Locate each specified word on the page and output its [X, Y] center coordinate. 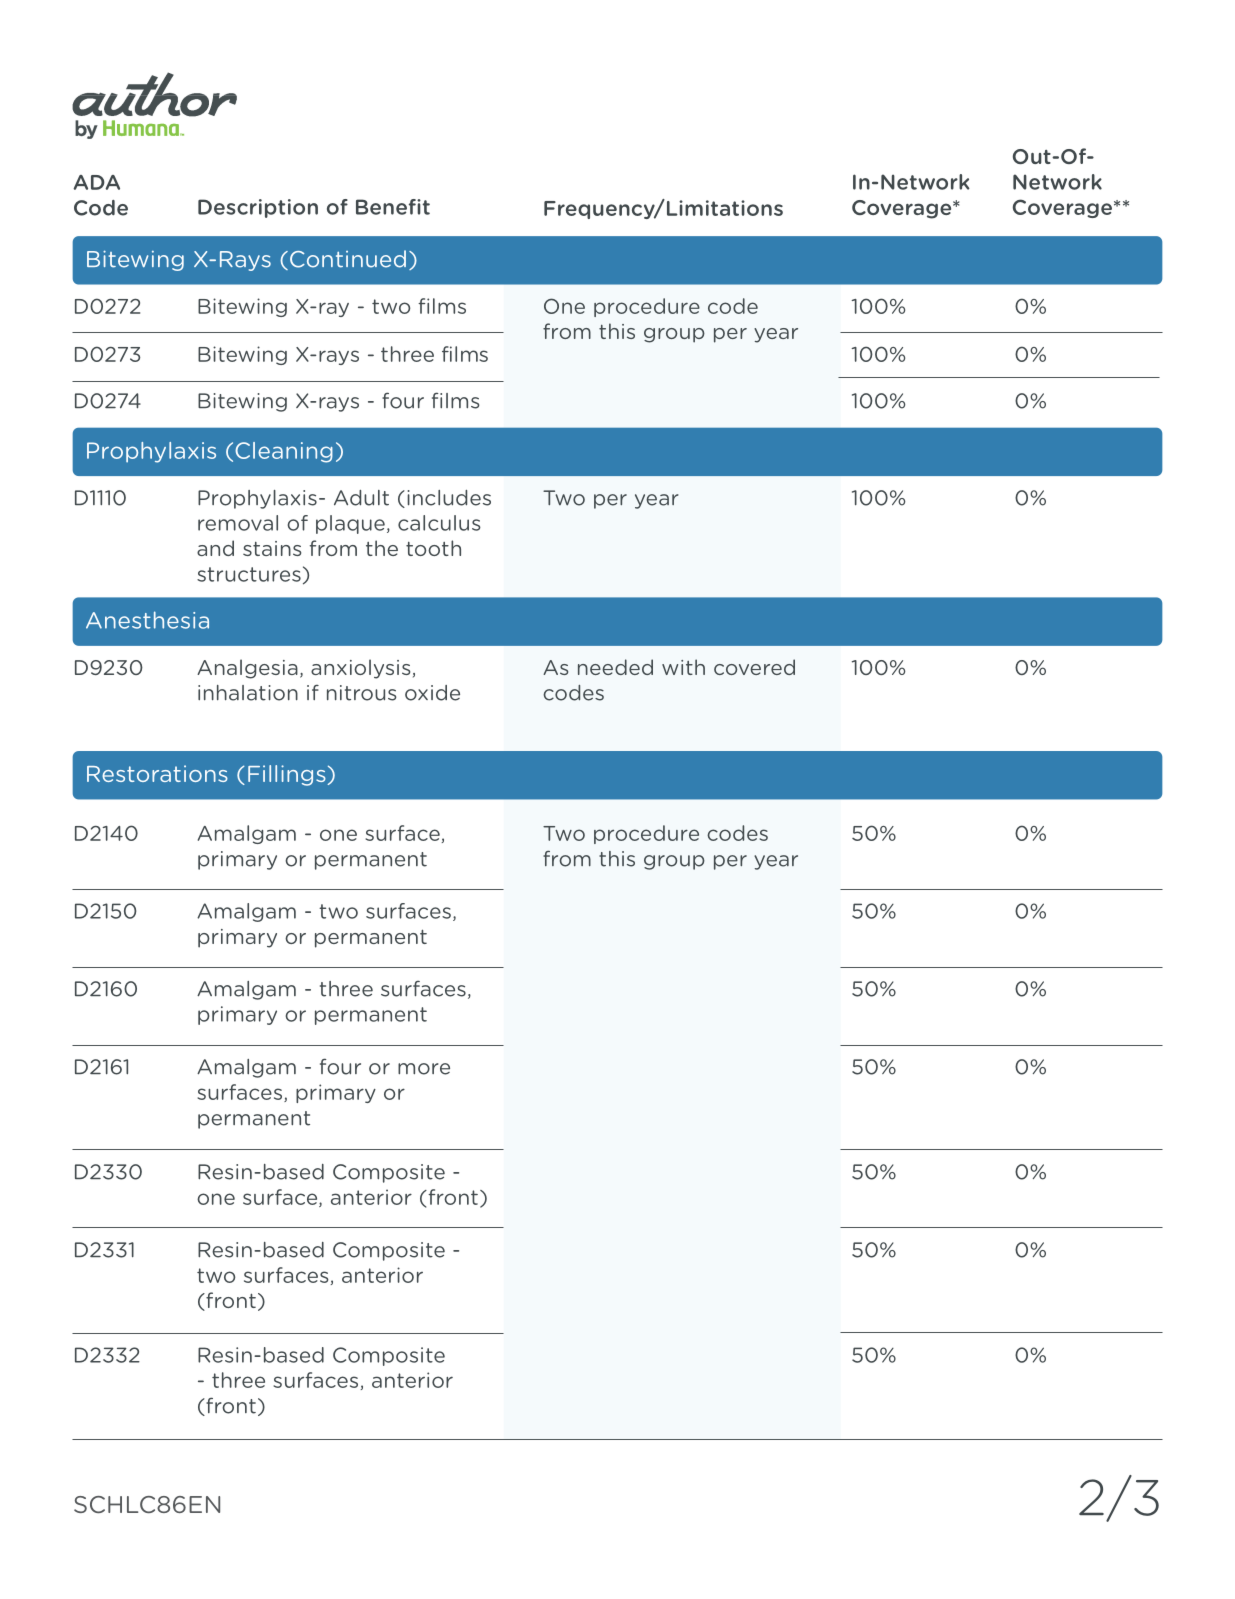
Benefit [393, 207]
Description [258, 208]
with [683, 667]
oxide [432, 693]
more [424, 1069]
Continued [348, 259]
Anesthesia [147, 620]
